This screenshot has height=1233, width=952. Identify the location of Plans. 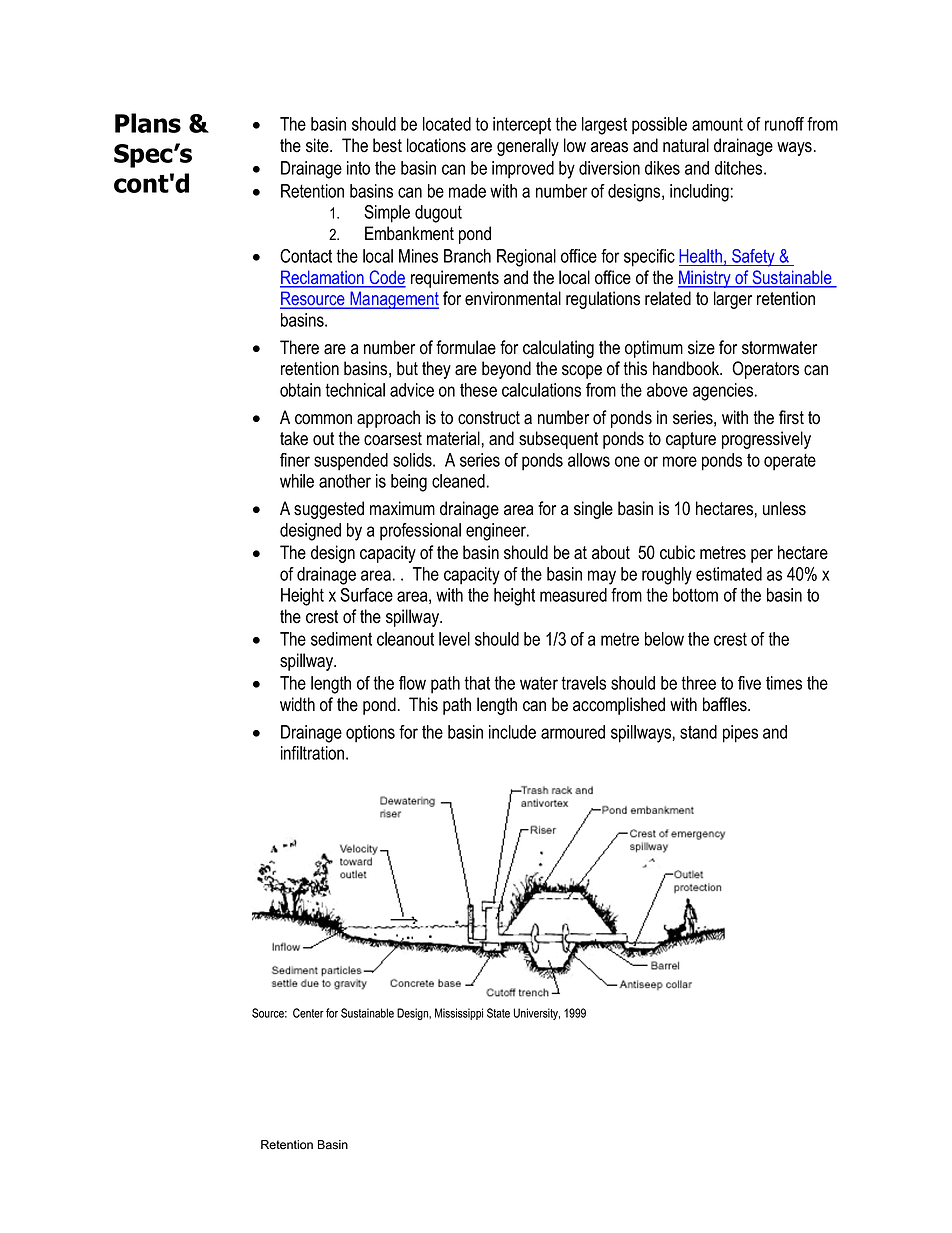
(148, 123).
